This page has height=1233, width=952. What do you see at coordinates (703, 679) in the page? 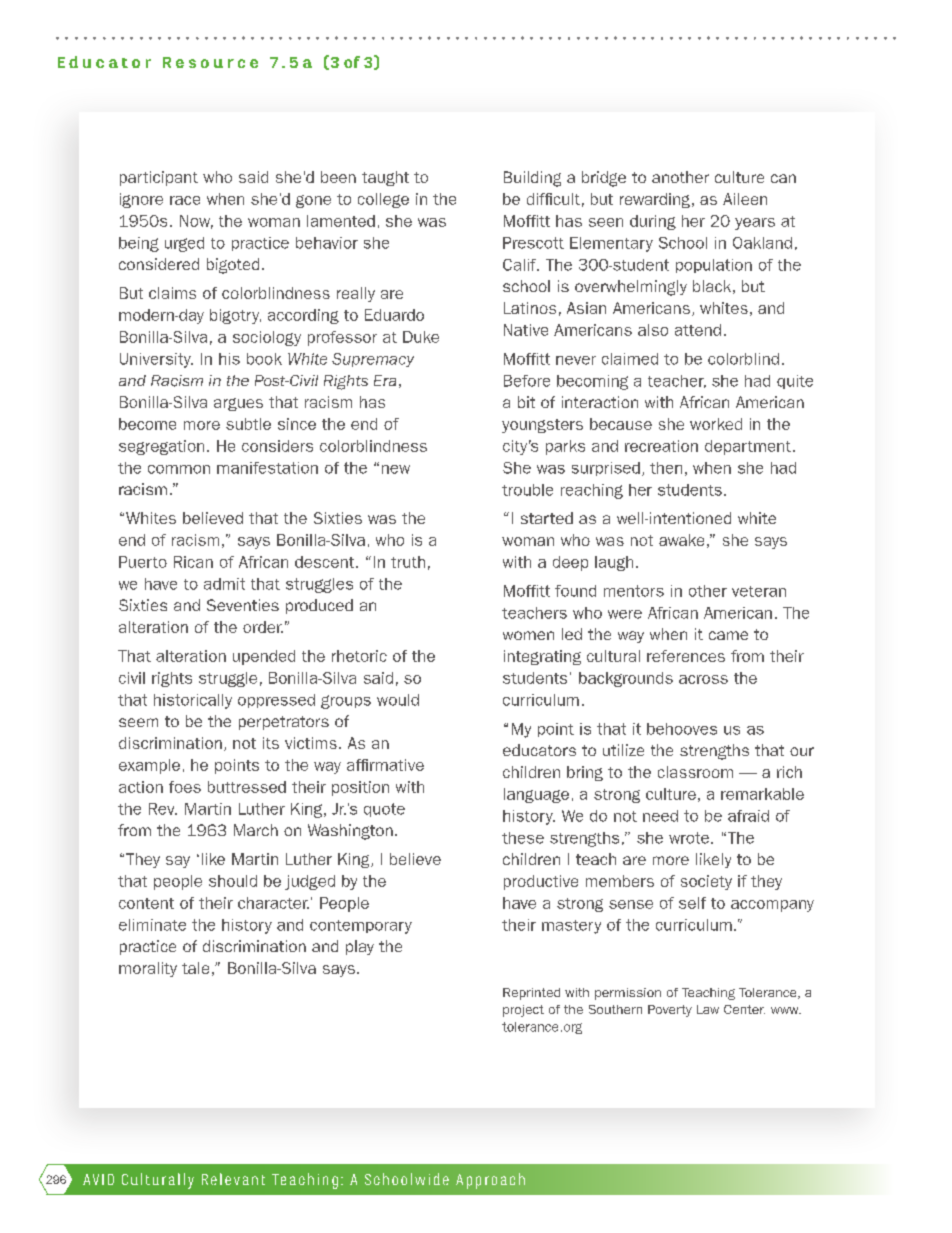
I see `across` at bounding box center [703, 679].
